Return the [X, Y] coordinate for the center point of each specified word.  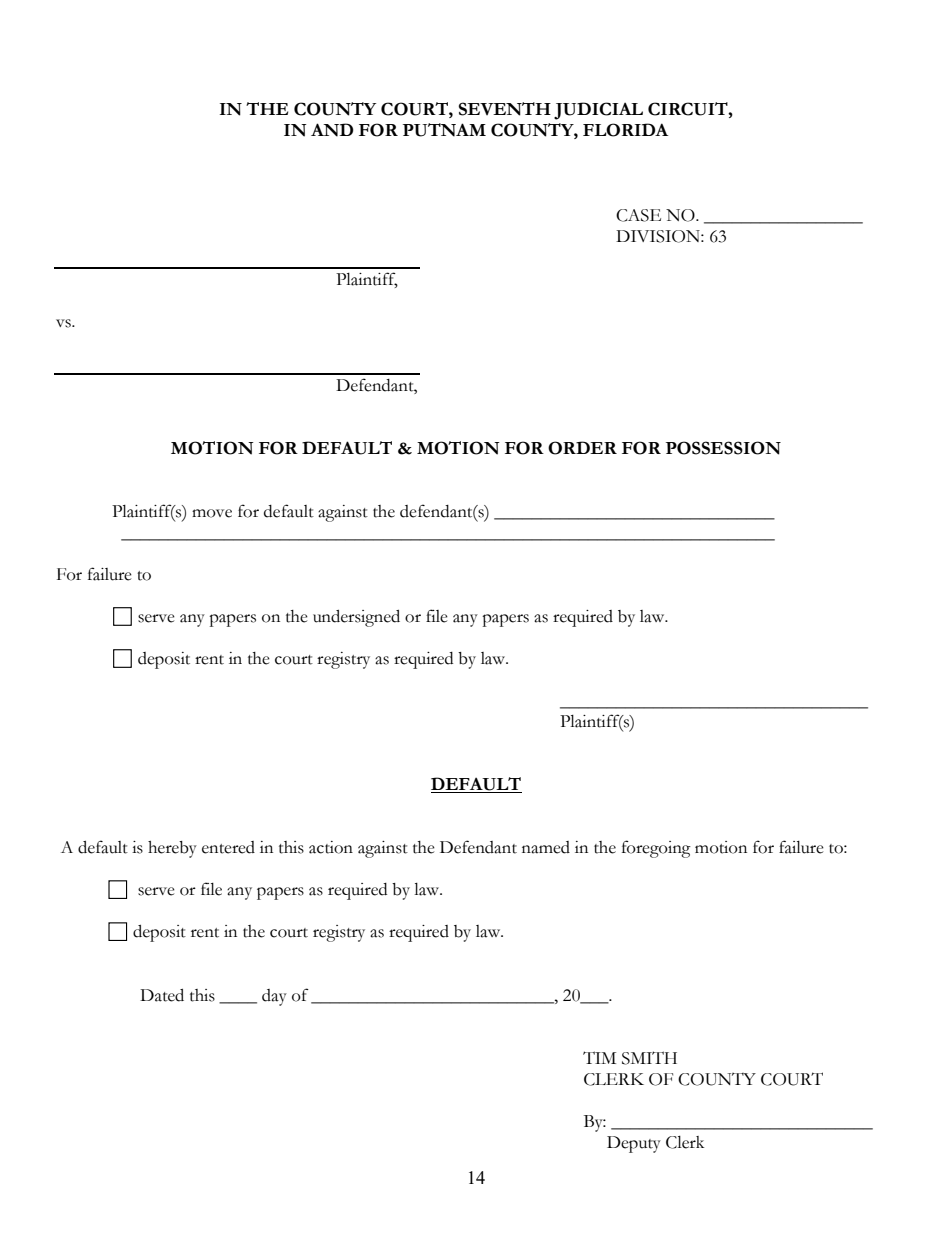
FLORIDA [625, 130]
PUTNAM [444, 130]
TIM [599, 1057]
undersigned [356, 618]
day [274, 997]
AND [332, 130]
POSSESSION [723, 448]
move [212, 513]
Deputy [634, 1144]
